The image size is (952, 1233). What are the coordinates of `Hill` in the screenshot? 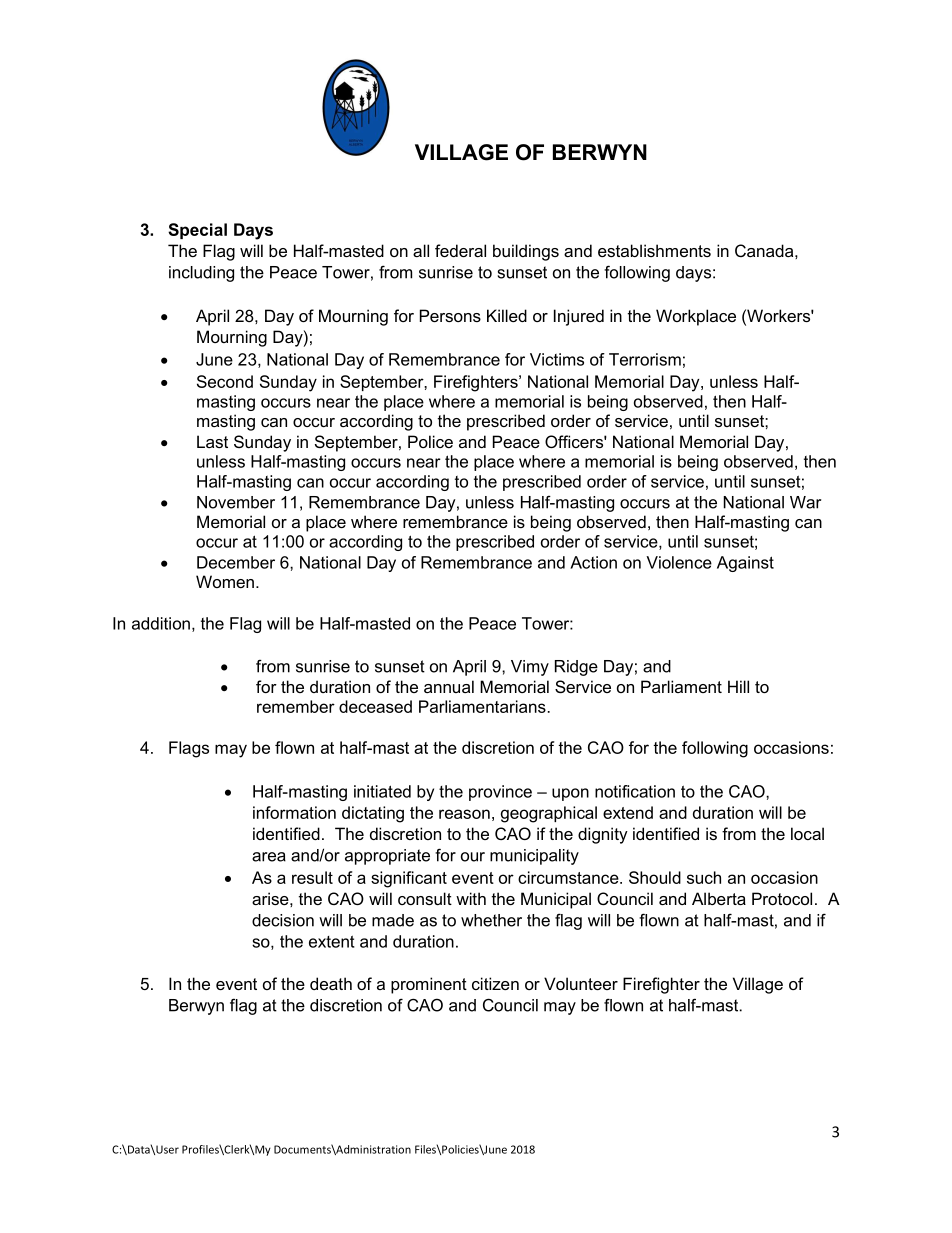 It's located at (738, 686).
